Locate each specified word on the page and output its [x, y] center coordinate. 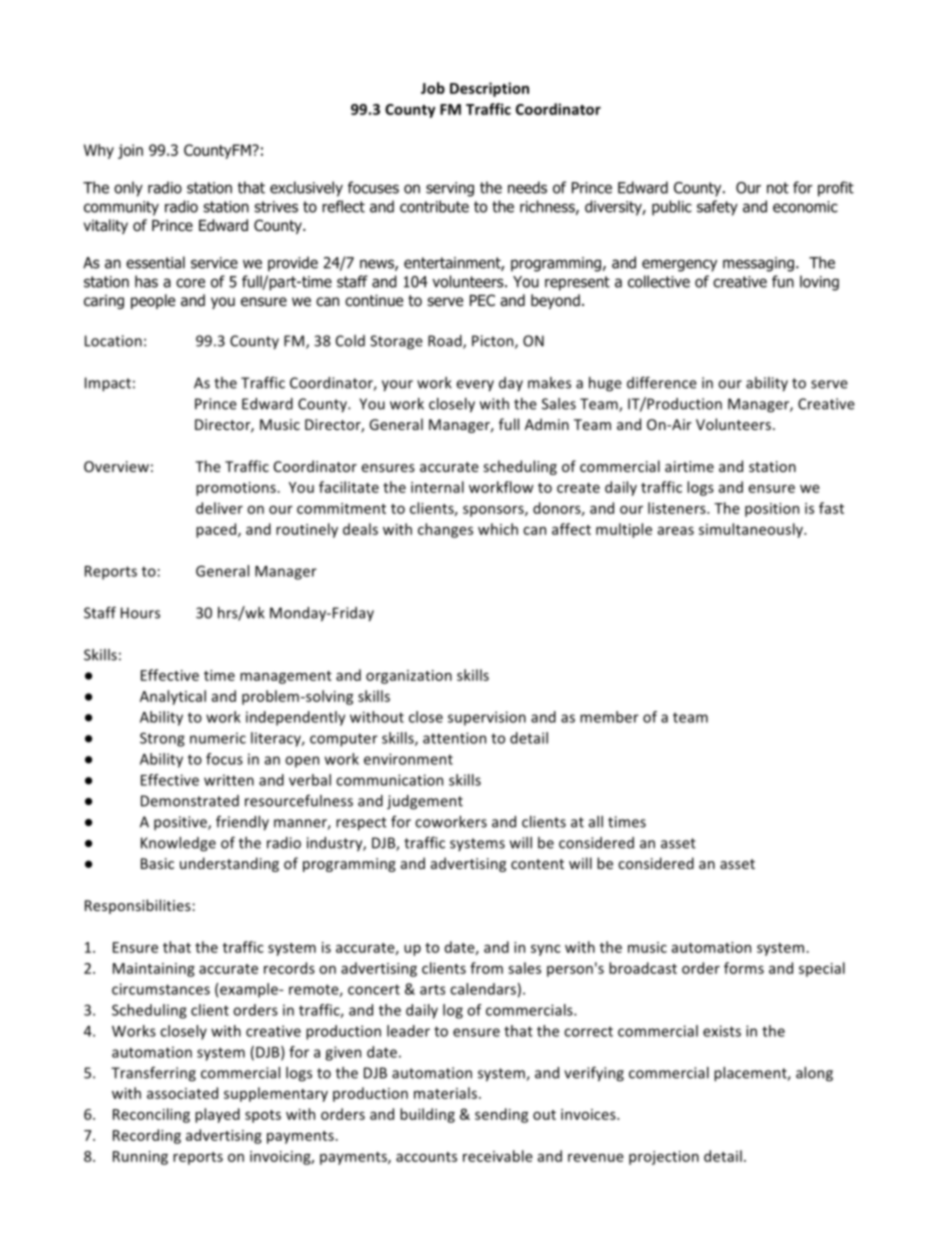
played [217, 1115]
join [130, 151]
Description [489, 89]
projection [664, 1158]
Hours [140, 613]
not [778, 188]
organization [409, 677]
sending [501, 1115]
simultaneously [752, 530]
